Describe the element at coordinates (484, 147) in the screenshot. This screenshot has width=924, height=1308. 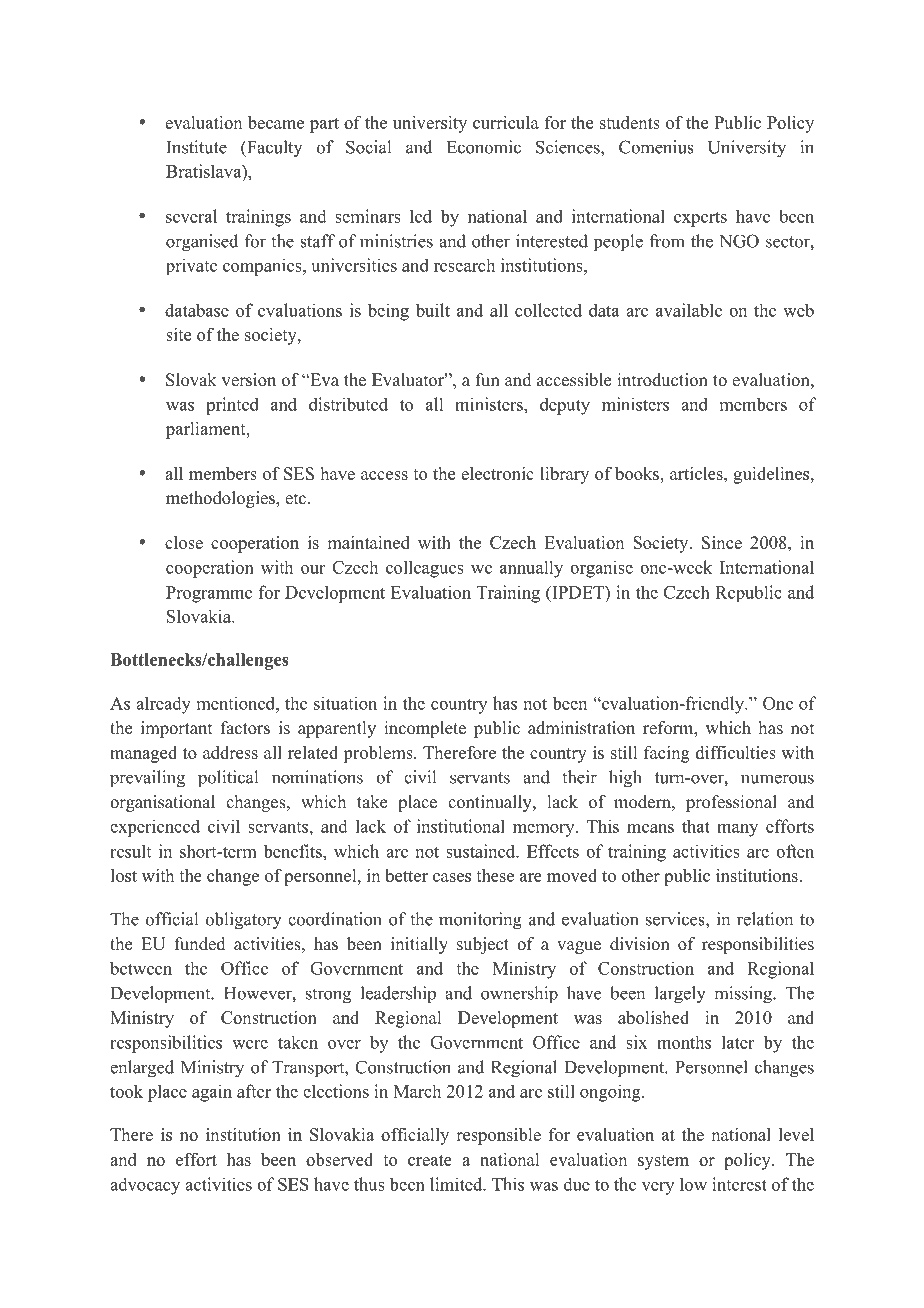
I see `Economic` at that location.
